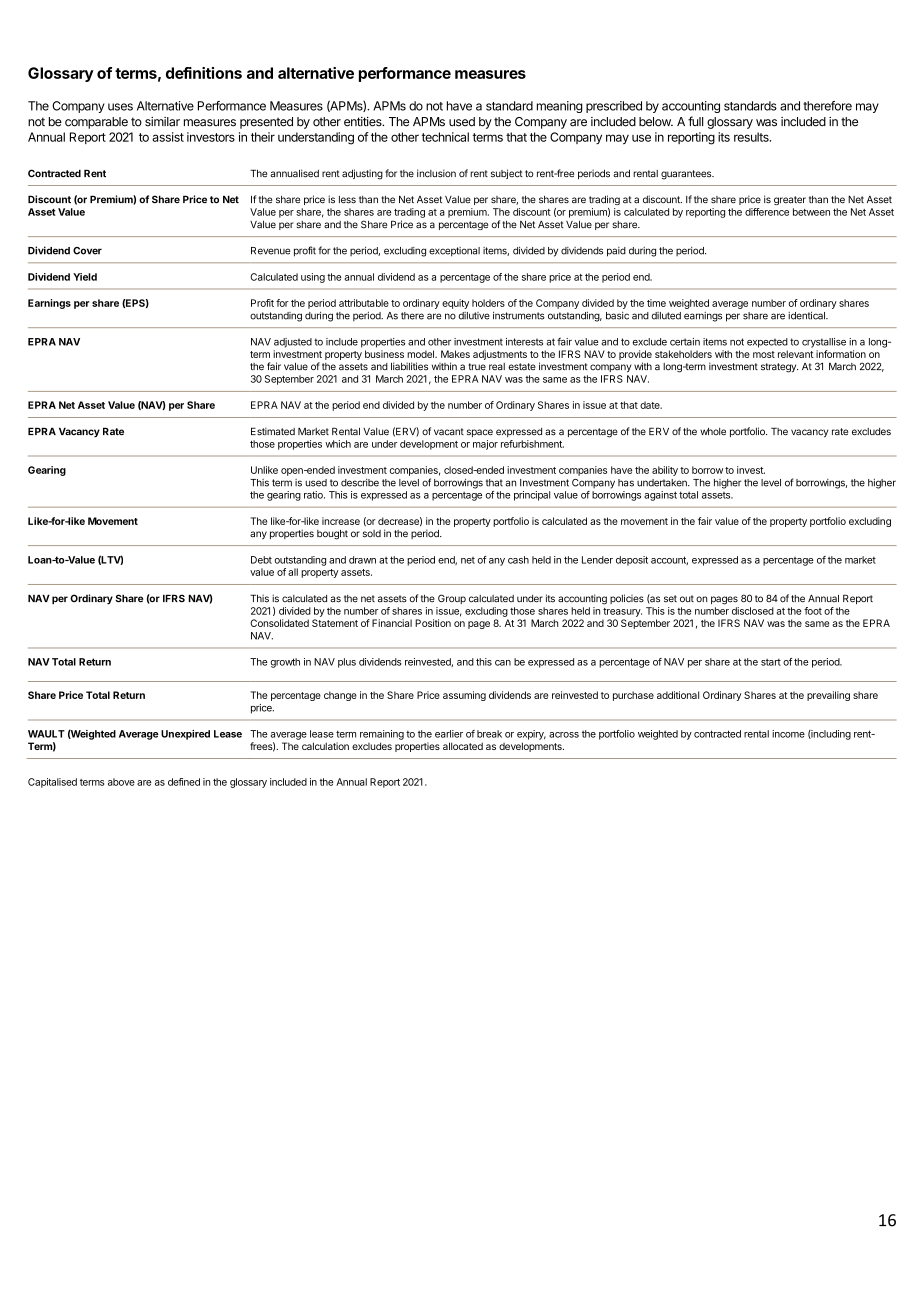  Describe the element at coordinates (788, 734) in the page. I see `income` at that location.
